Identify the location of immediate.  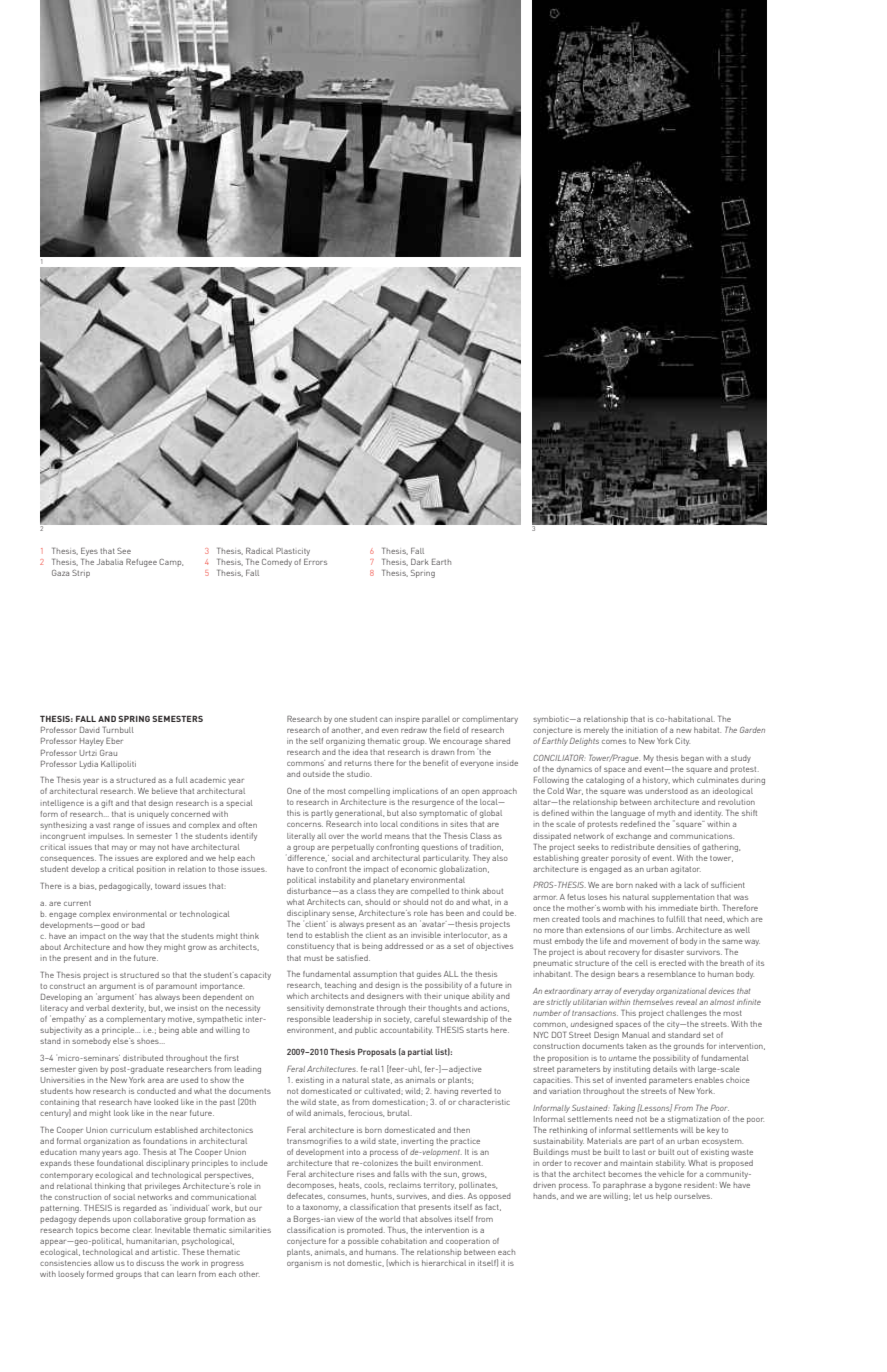
(678, 908).
